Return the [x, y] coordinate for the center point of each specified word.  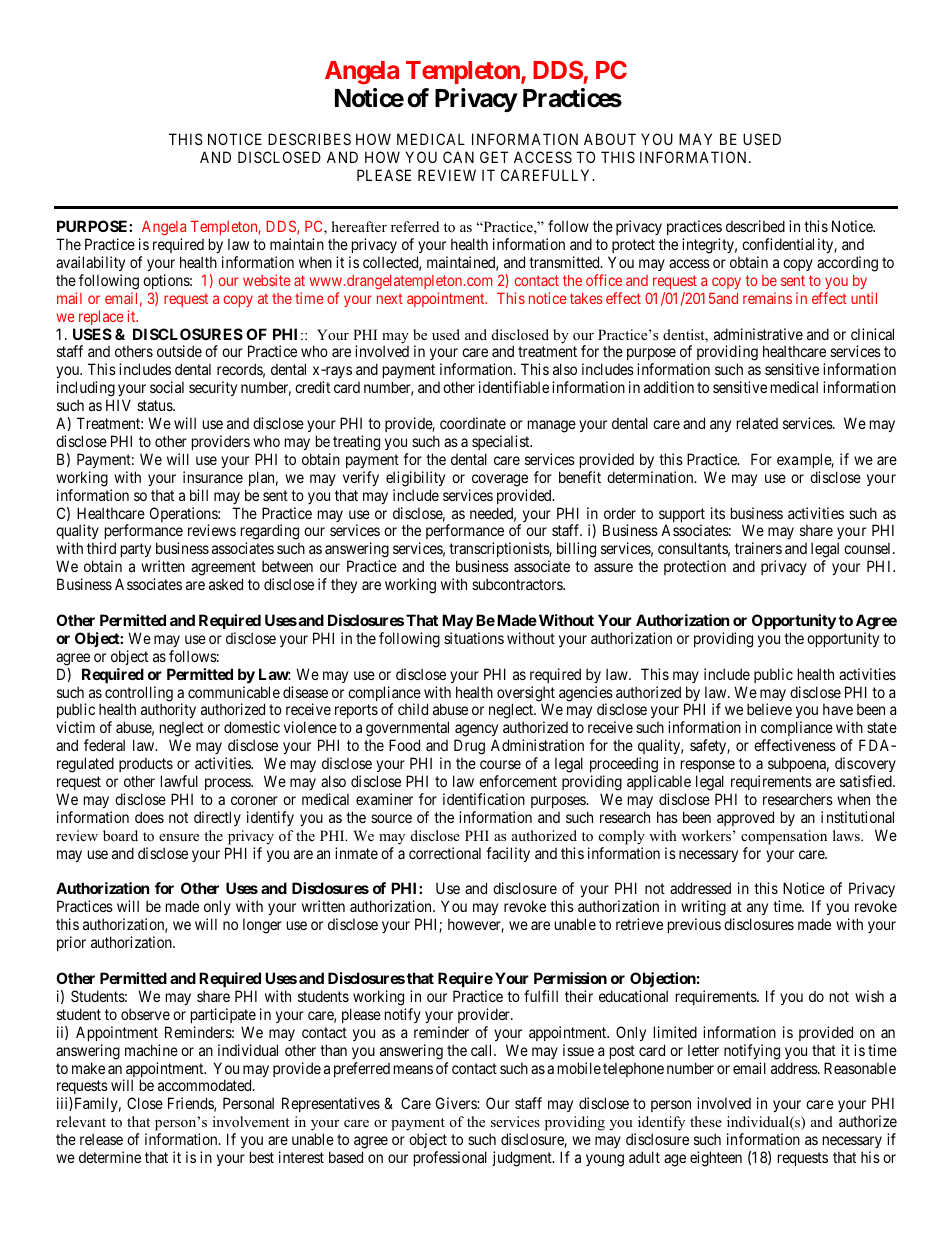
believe [769, 709]
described [755, 226]
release [101, 1139]
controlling [139, 695]
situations [474, 638]
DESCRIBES [309, 139]
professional [450, 1158]
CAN [458, 157]
